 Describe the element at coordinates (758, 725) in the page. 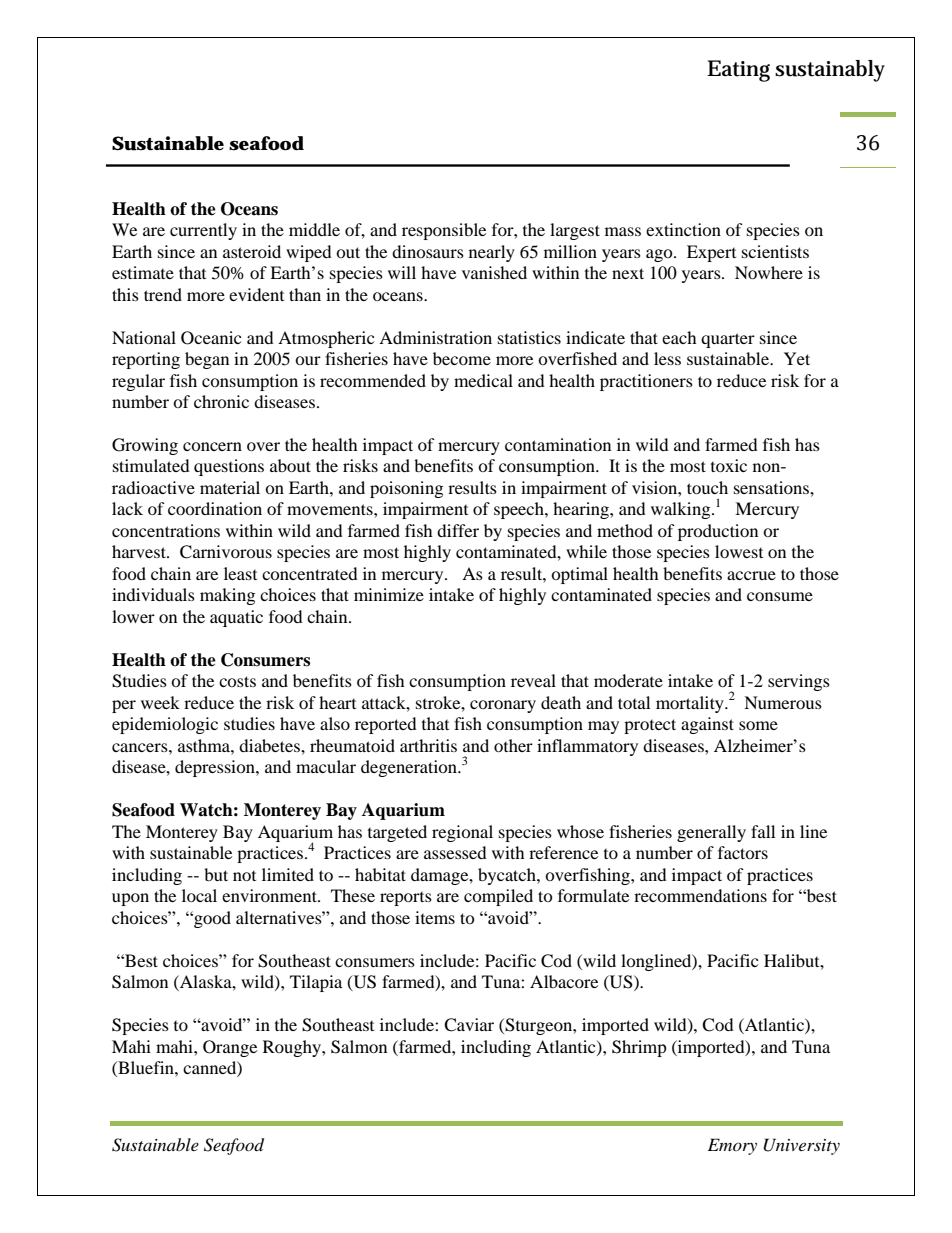

I see `some` at that location.
